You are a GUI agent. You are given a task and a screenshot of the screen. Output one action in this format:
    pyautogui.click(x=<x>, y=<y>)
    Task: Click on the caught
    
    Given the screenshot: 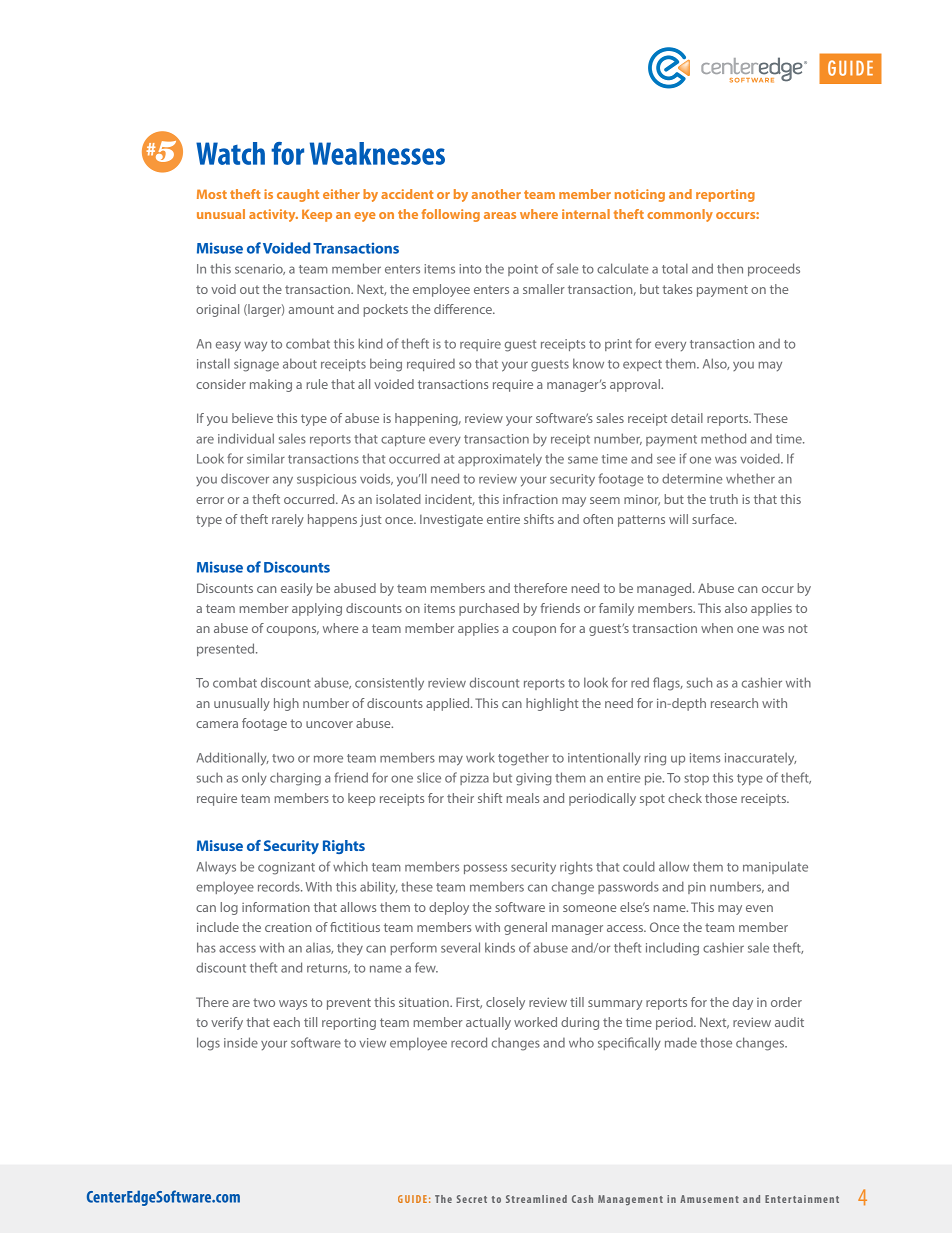 What is the action you would take?
    pyautogui.click(x=298, y=195)
